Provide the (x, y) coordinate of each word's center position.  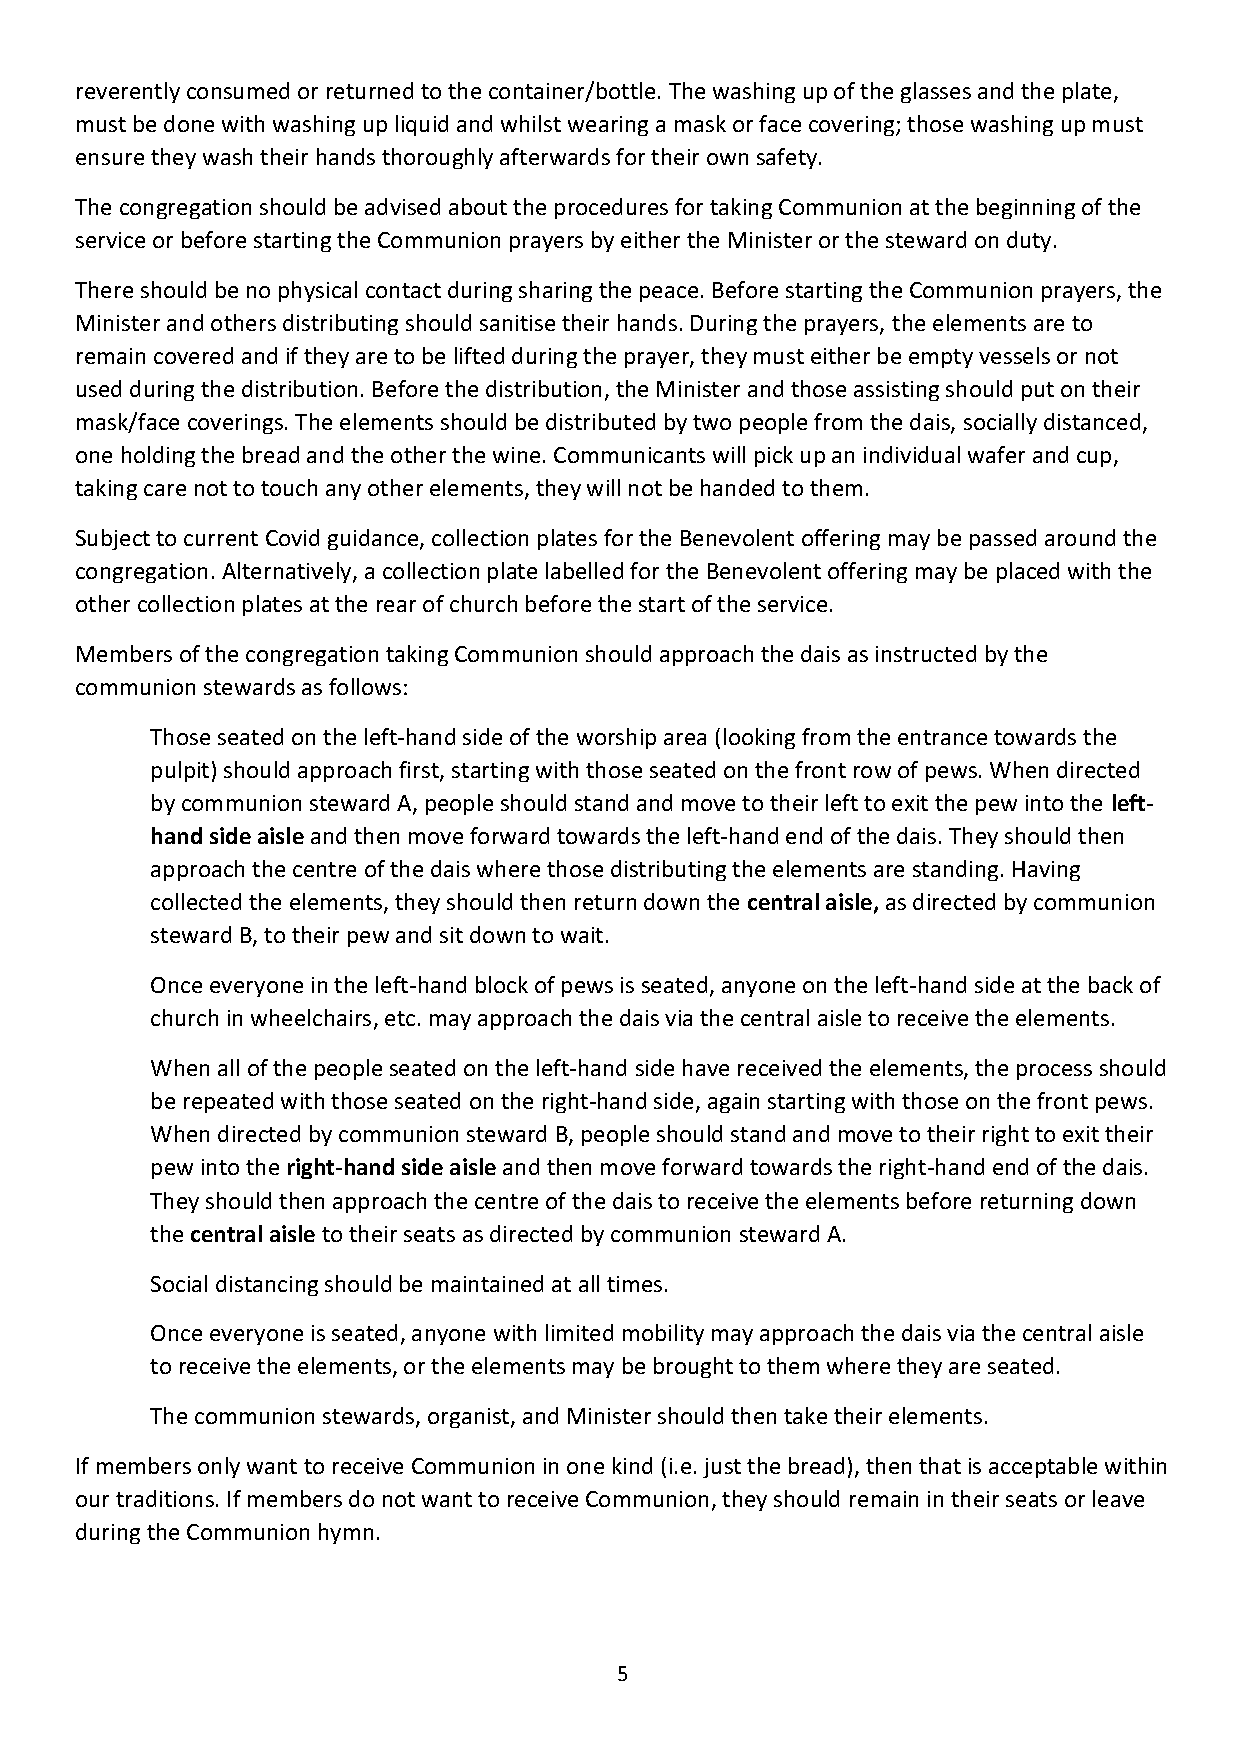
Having (1046, 871)
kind (632, 1465)
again (733, 1103)
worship (616, 738)
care (165, 490)
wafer (996, 454)
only (219, 1467)
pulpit (180, 771)
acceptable (1043, 1467)
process (1054, 1072)
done (189, 123)
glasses (936, 92)
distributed (600, 421)
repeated (228, 1102)
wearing (608, 126)
